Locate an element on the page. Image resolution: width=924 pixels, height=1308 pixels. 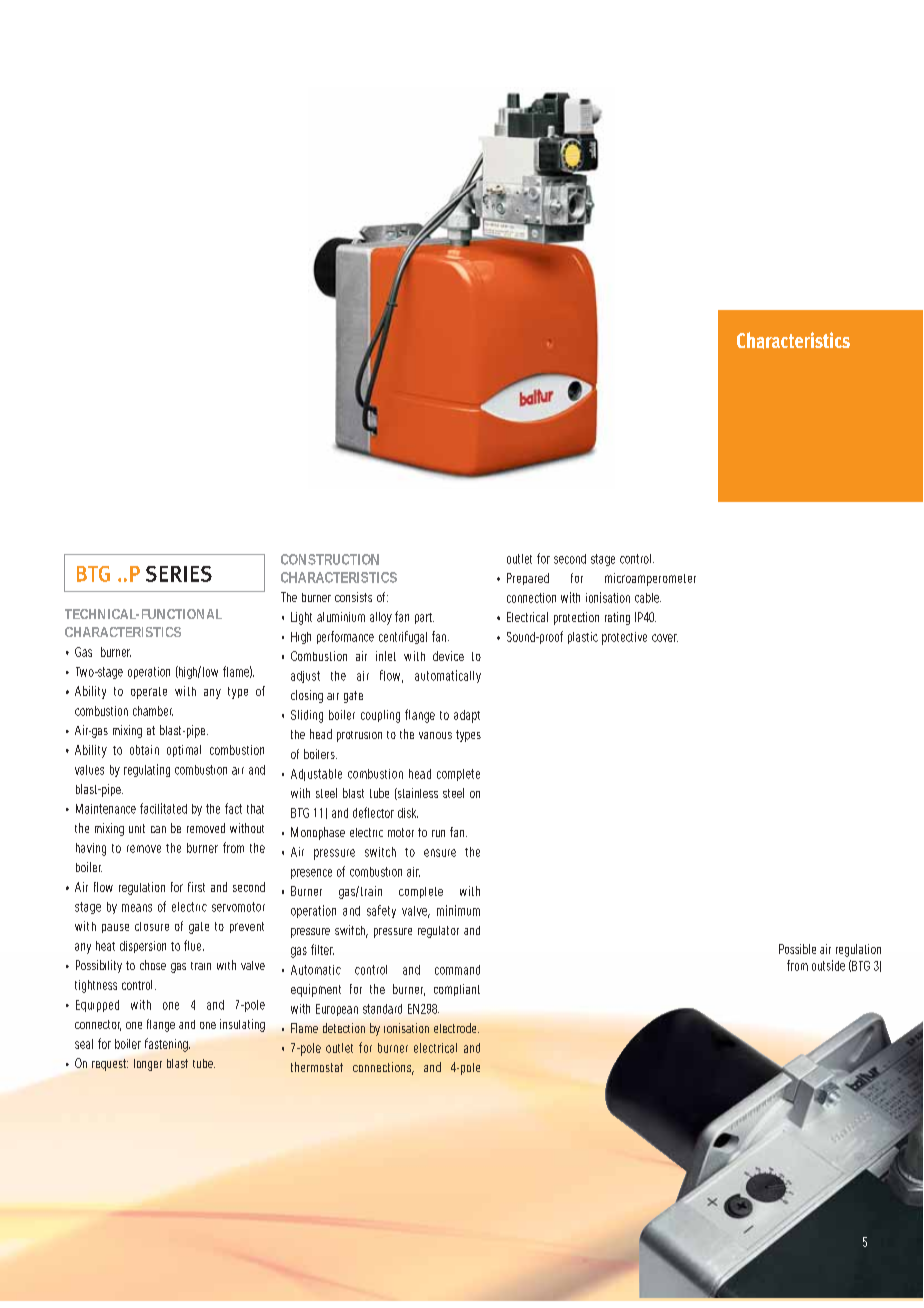
SERIES is located at coordinates (179, 574).
